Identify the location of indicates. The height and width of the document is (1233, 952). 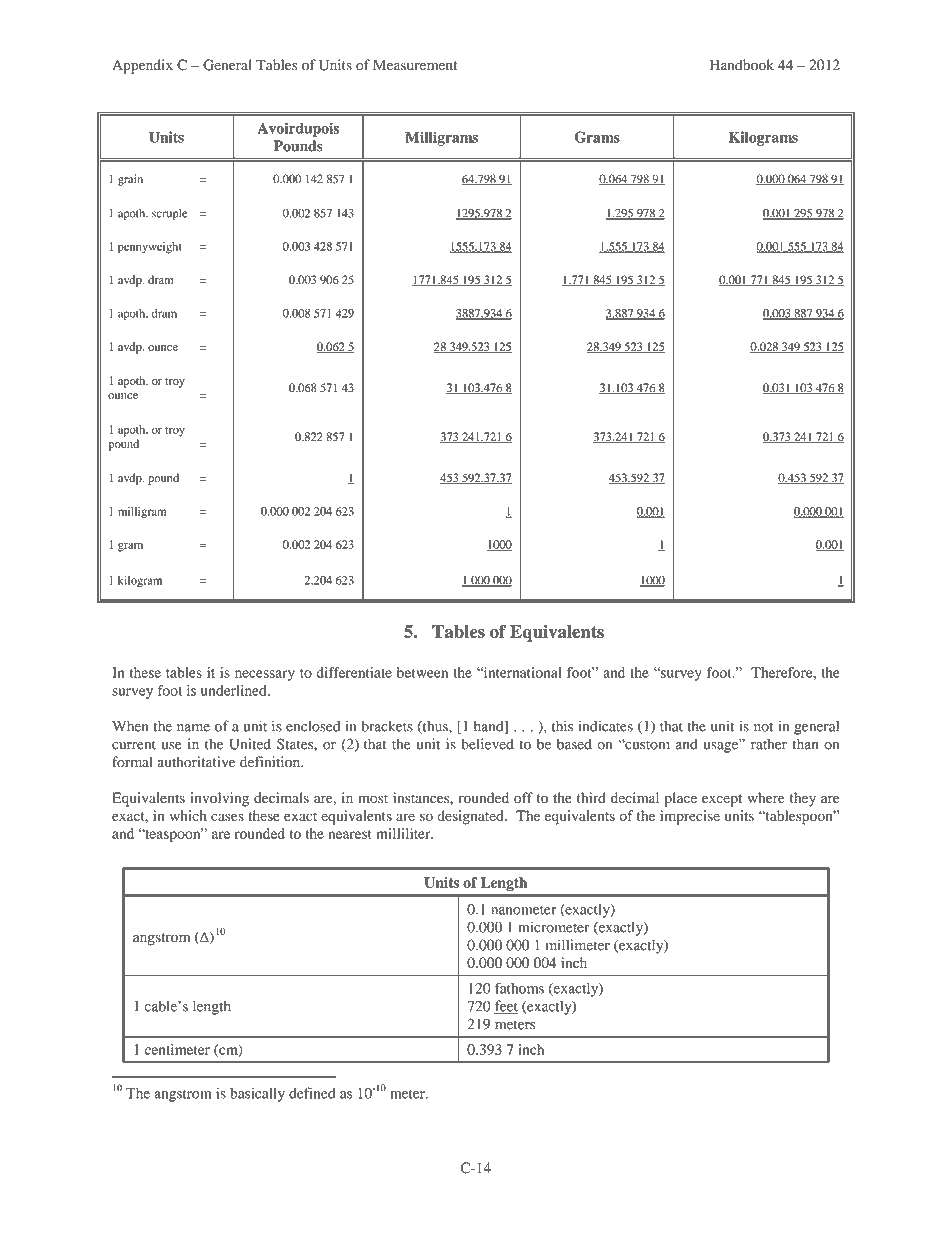
(606, 726).
